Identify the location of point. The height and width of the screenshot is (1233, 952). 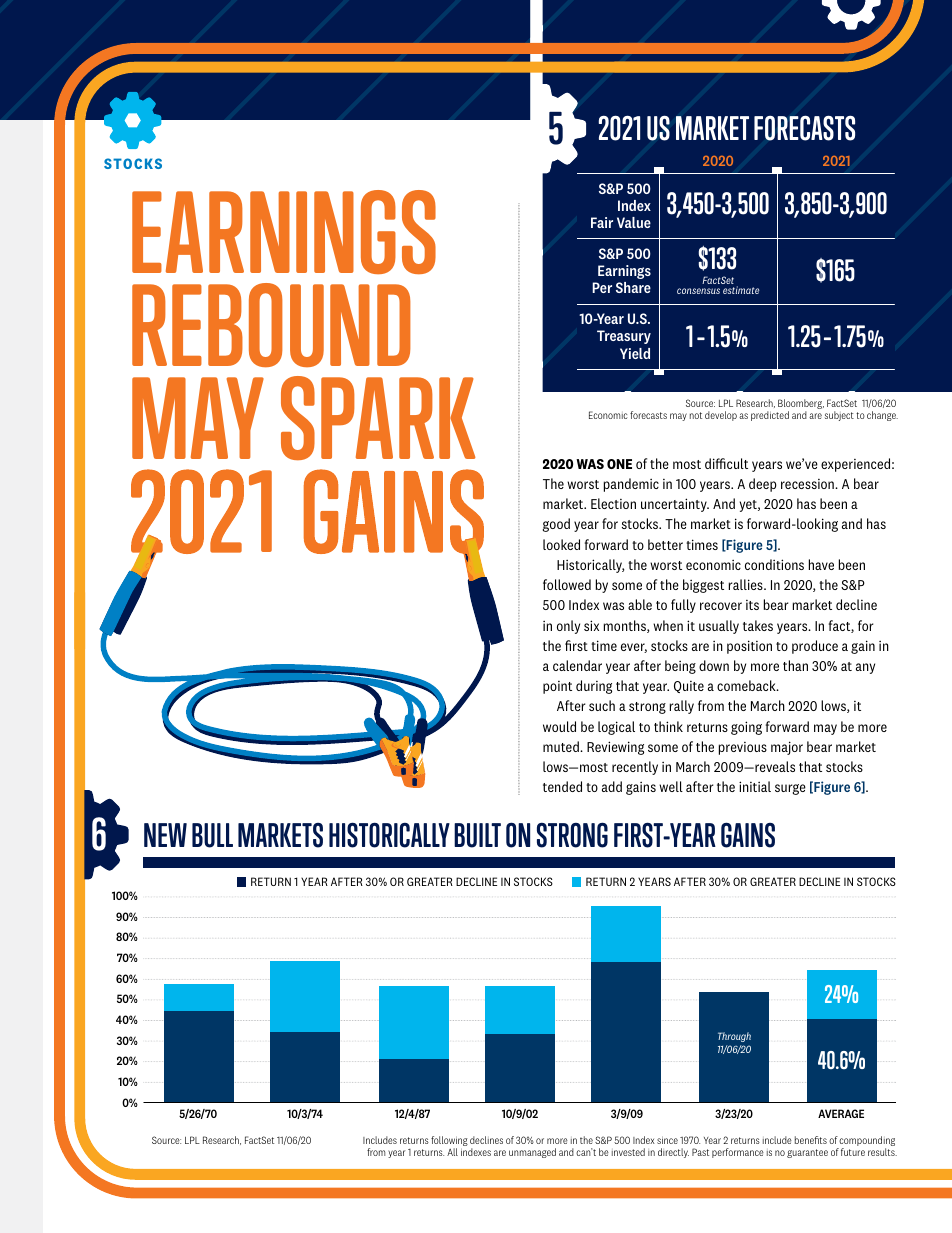
(557, 687).
